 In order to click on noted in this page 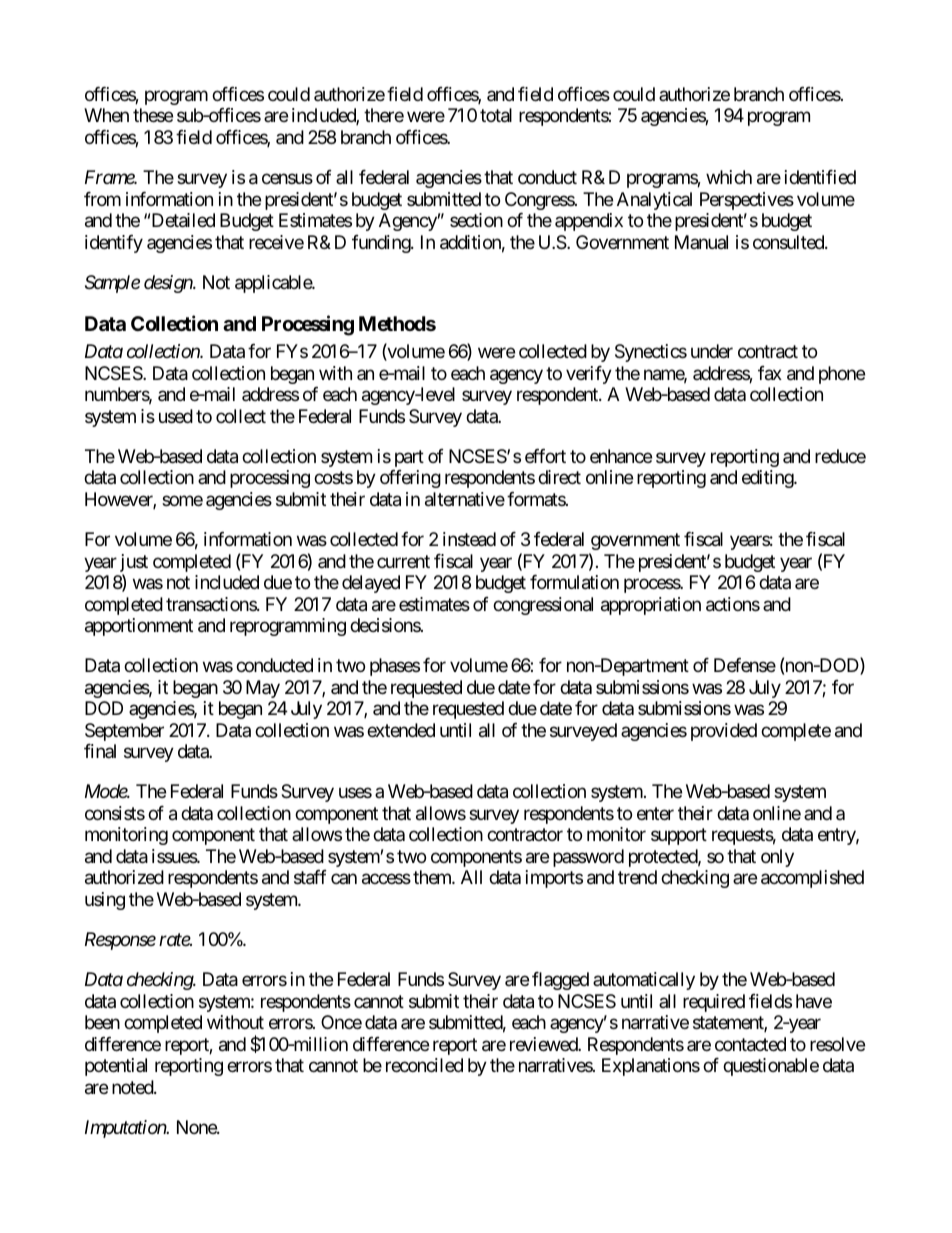, I will do `click(133, 1087)`.
